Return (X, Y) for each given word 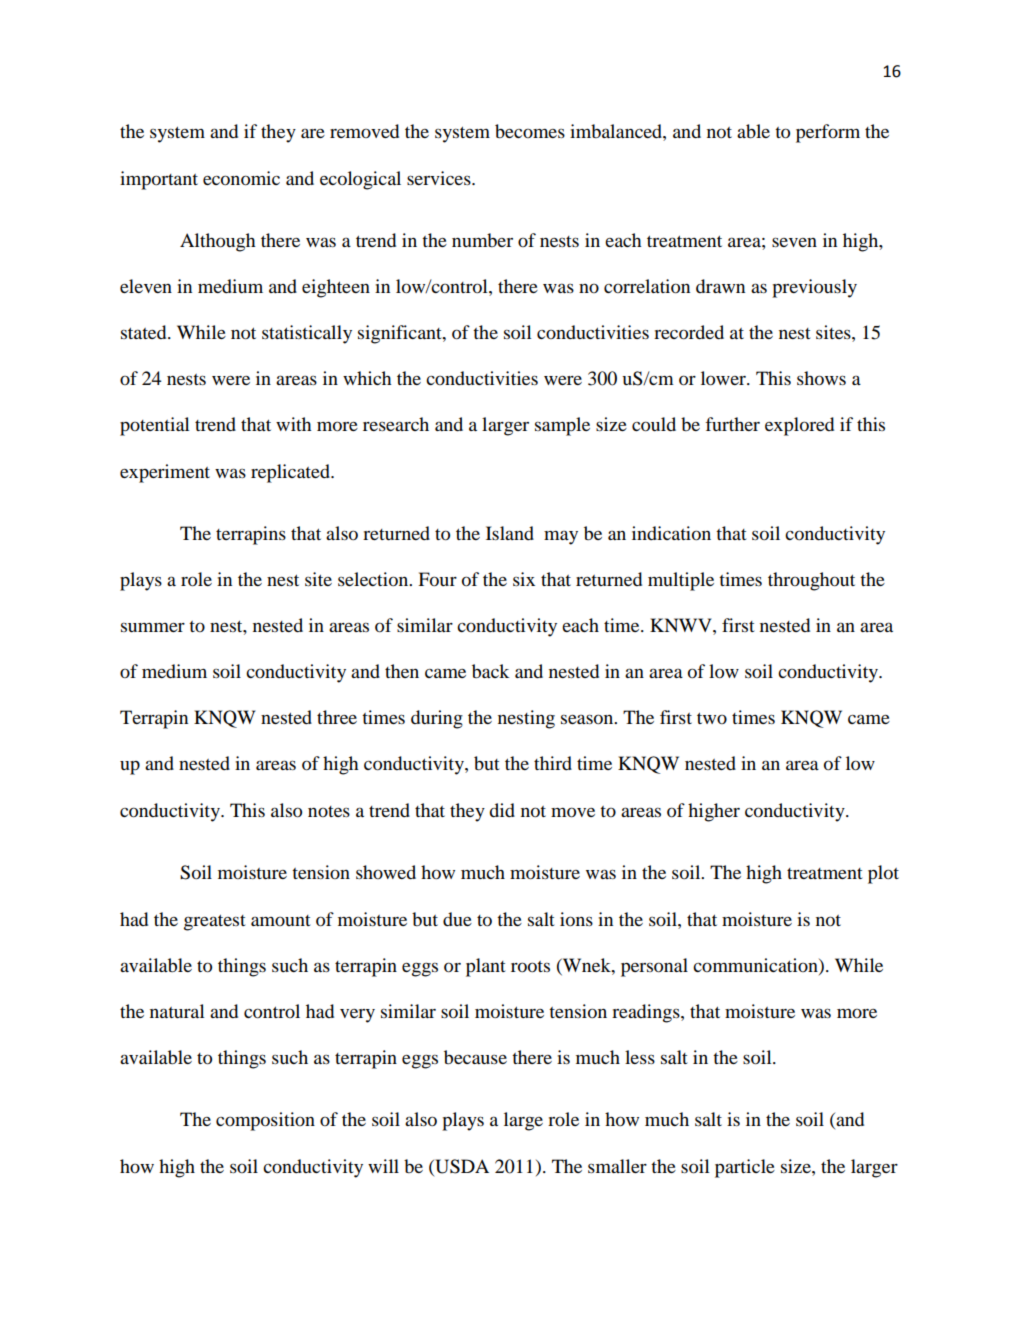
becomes (530, 131)
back (490, 671)
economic (241, 178)
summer (153, 627)
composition (265, 1121)
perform (828, 133)
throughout (811, 581)
